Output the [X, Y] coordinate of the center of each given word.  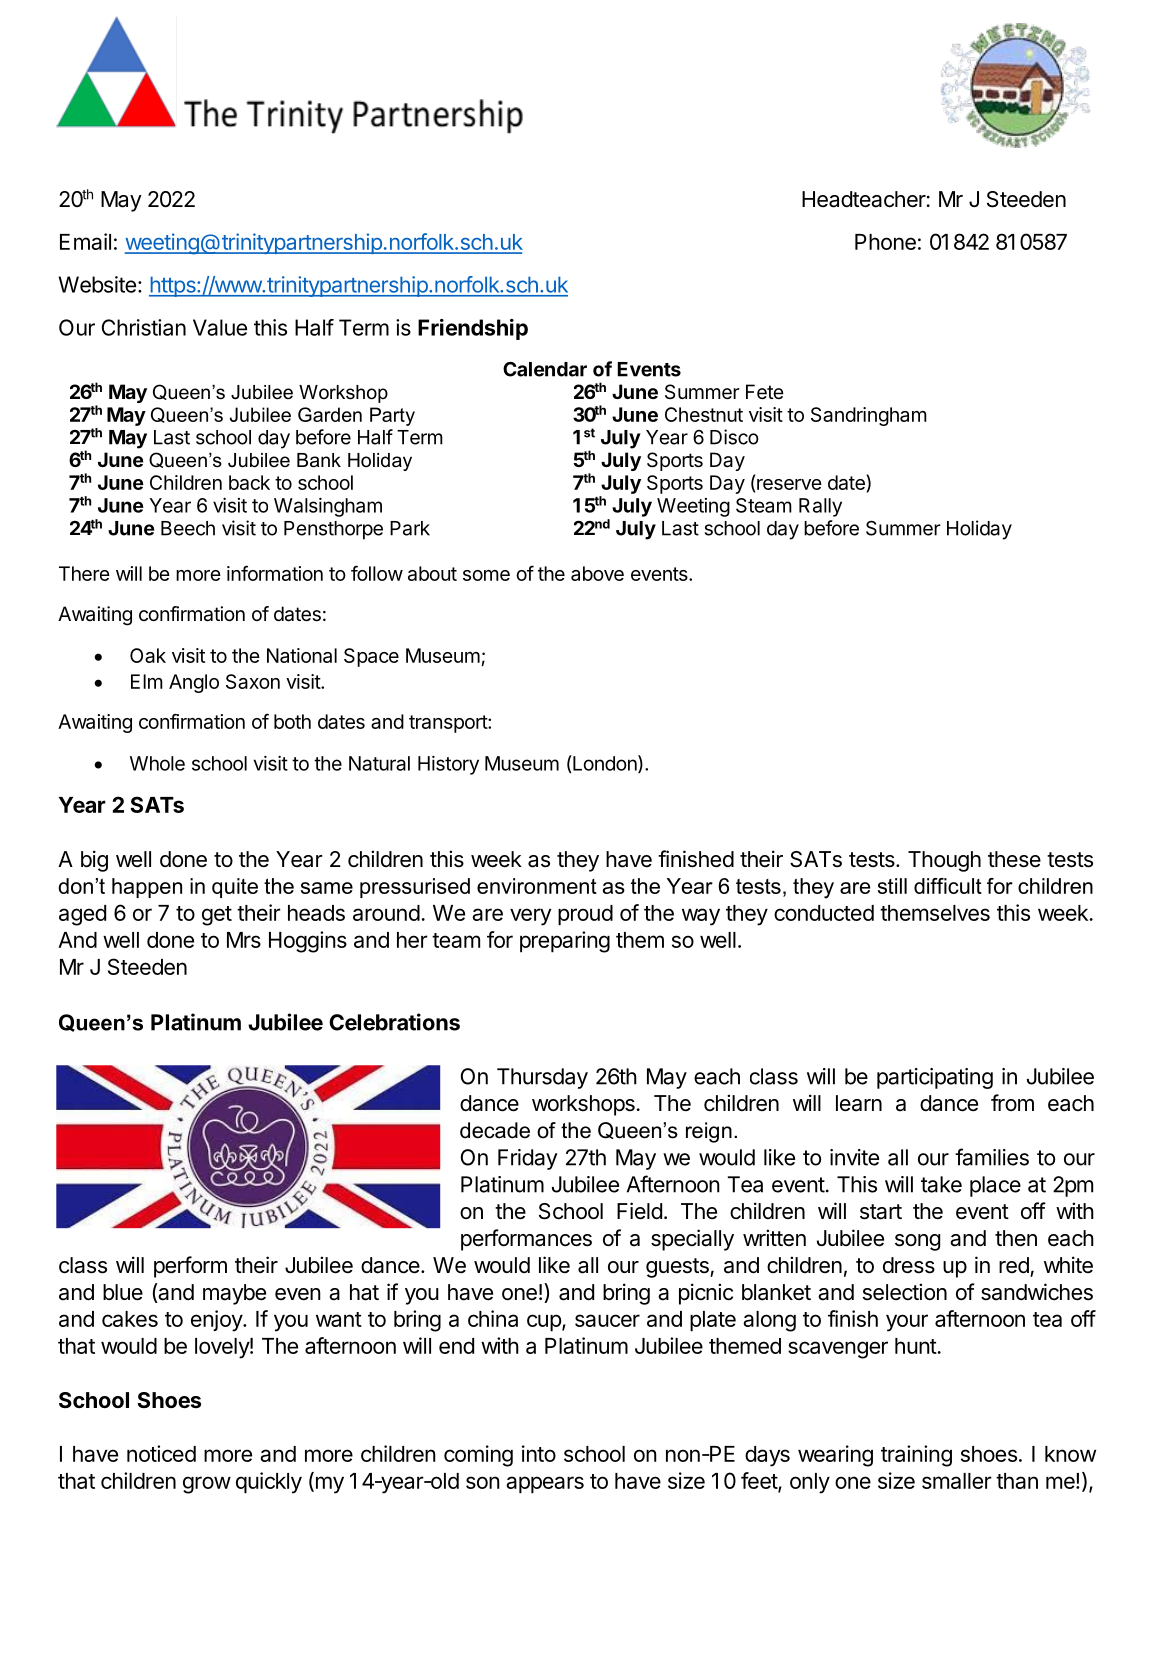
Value [220, 327]
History [448, 765]
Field [639, 1211]
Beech [188, 528]
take [941, 1184]
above [597, 573]
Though [944, 861]
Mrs [244, 940]
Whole [157, 763]
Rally [820, 507]
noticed [161, 1453]
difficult [948, 886]
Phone [885, 242]
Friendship [473, 329]
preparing [565, 942]
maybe [234, 1294]
